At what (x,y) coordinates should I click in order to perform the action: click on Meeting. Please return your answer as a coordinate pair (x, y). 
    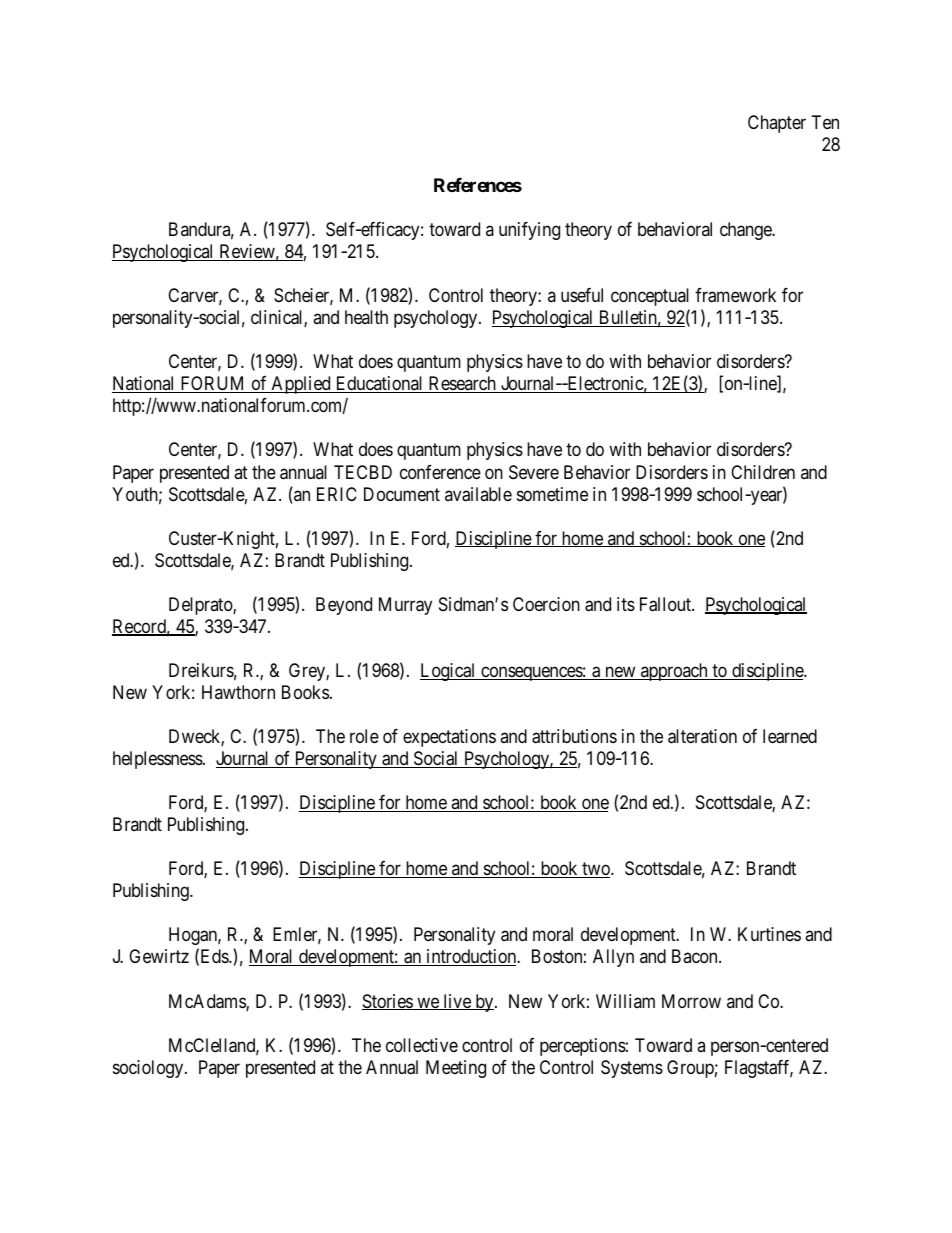
    Looking at the image, I should click on (456, 1069).
